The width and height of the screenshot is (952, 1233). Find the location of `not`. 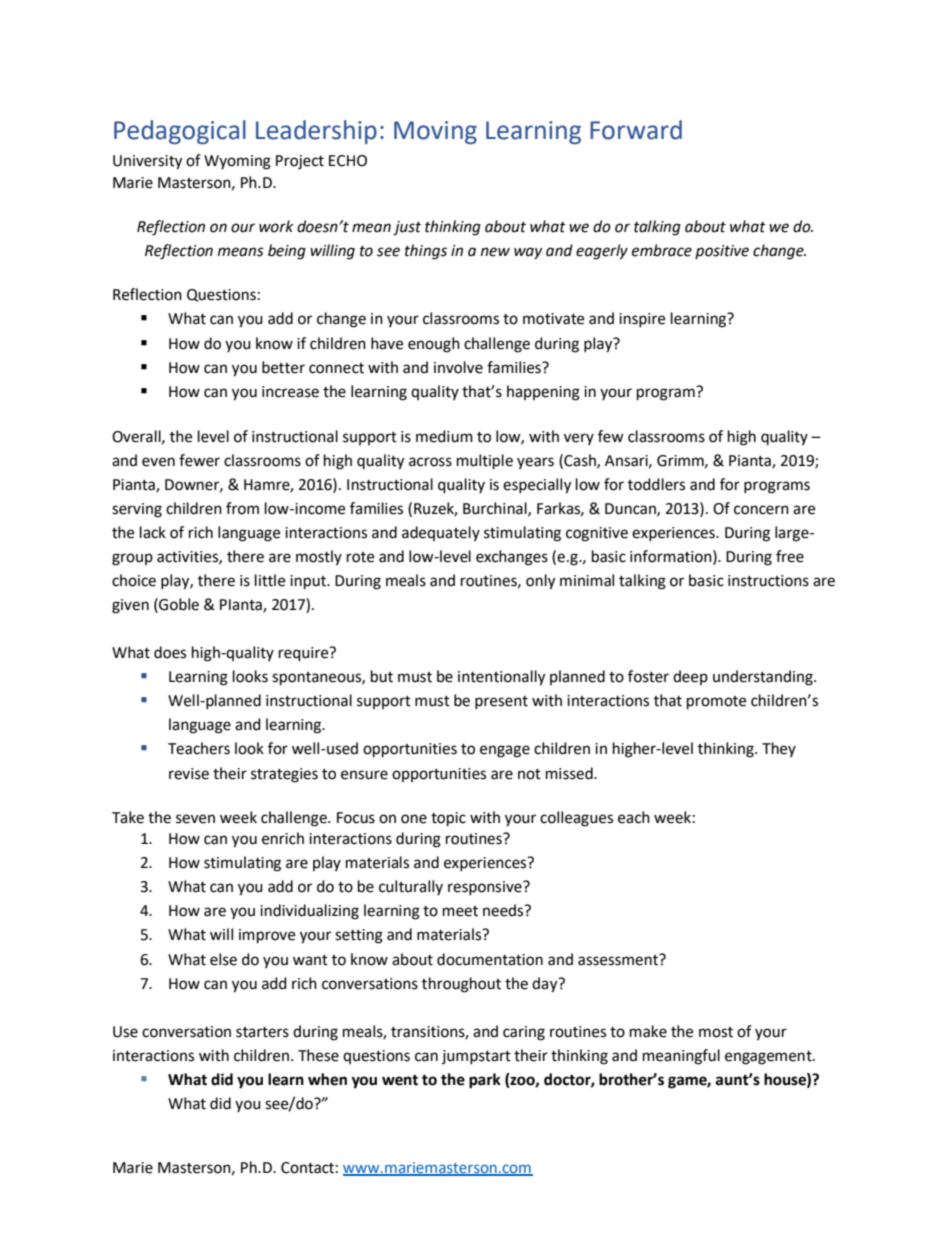

not is located at coordinates (529, 774).
